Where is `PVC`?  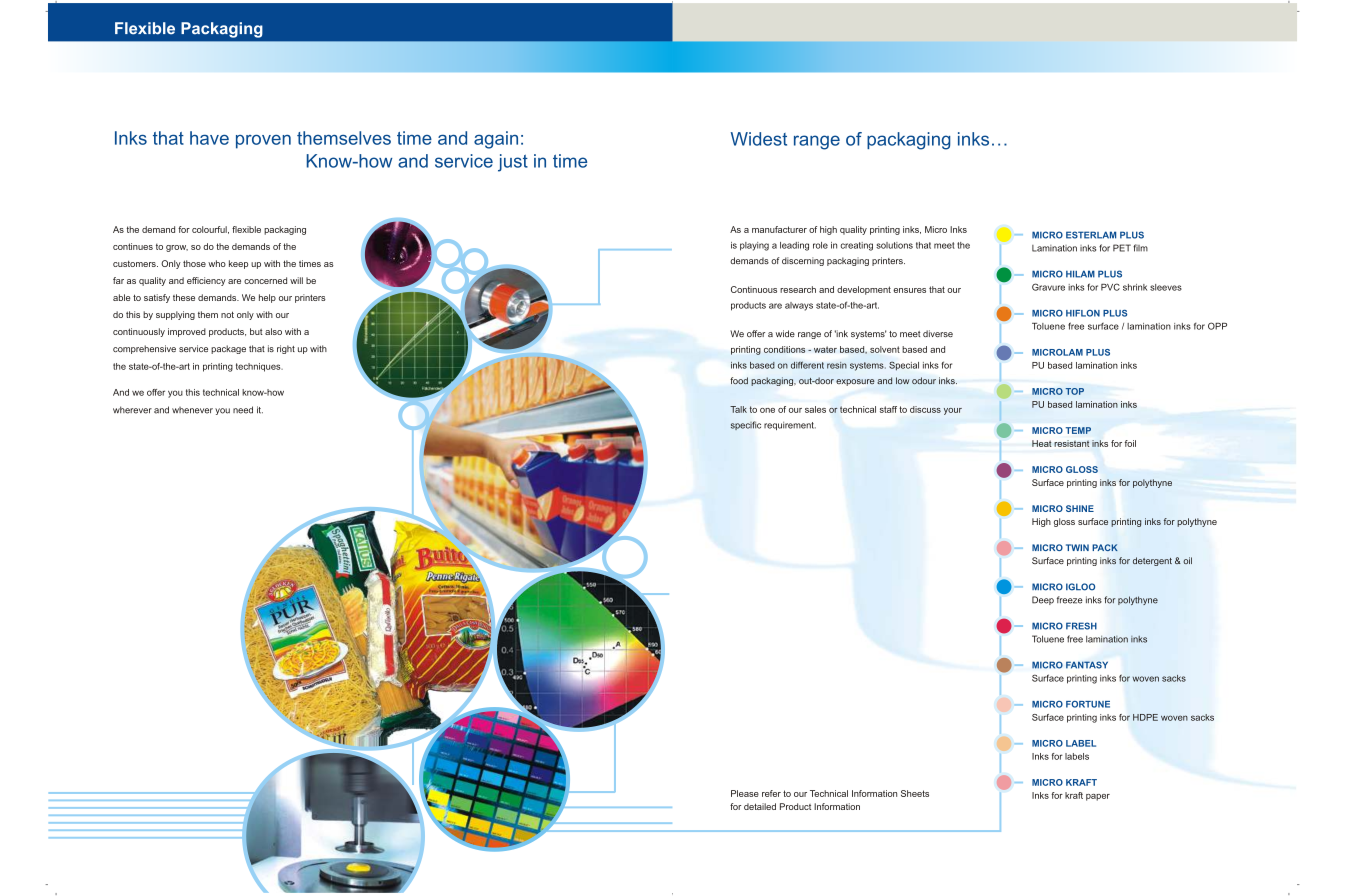
PVC is located at coordinates (1110, 287).
